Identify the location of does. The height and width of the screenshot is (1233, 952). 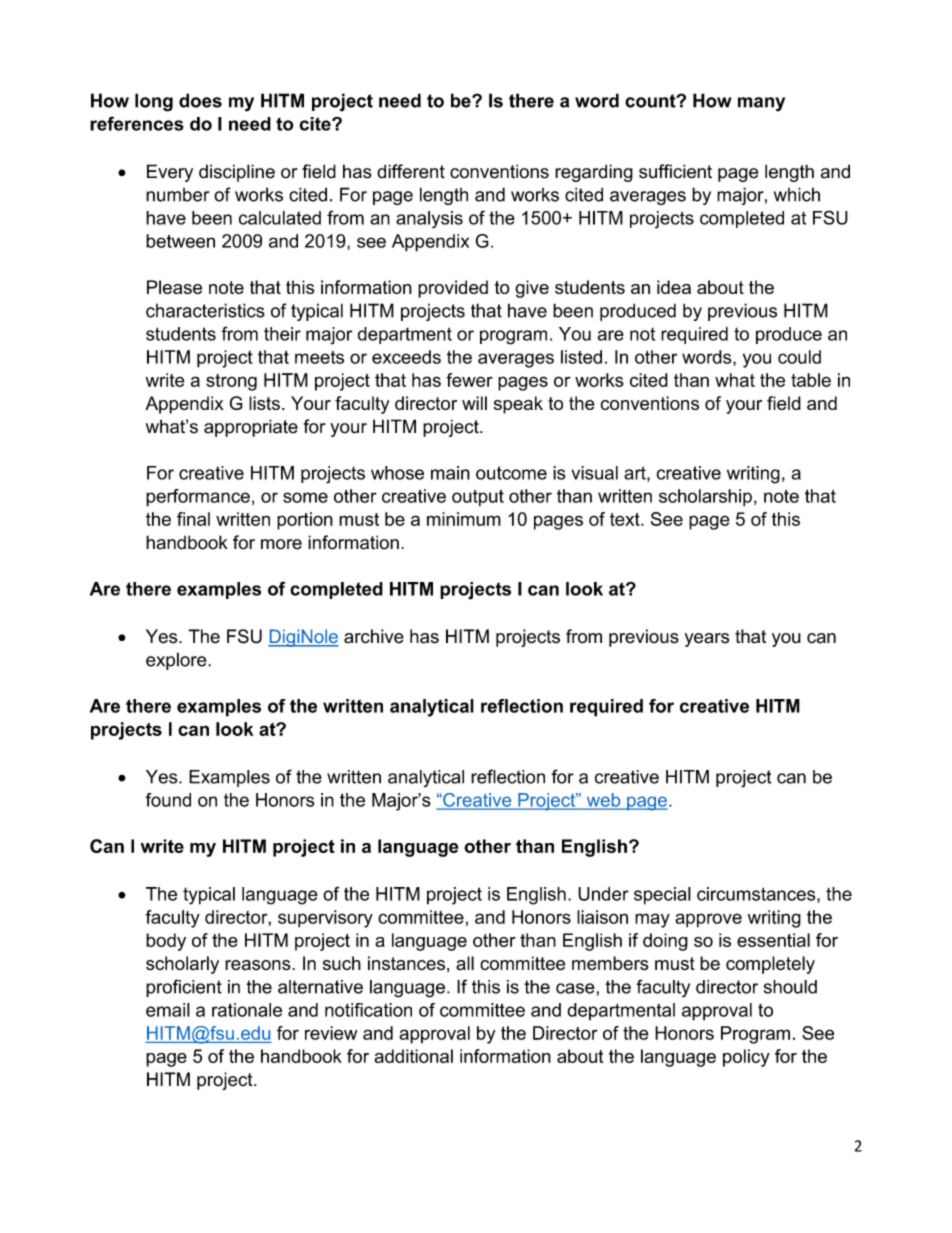
(200, 100).
